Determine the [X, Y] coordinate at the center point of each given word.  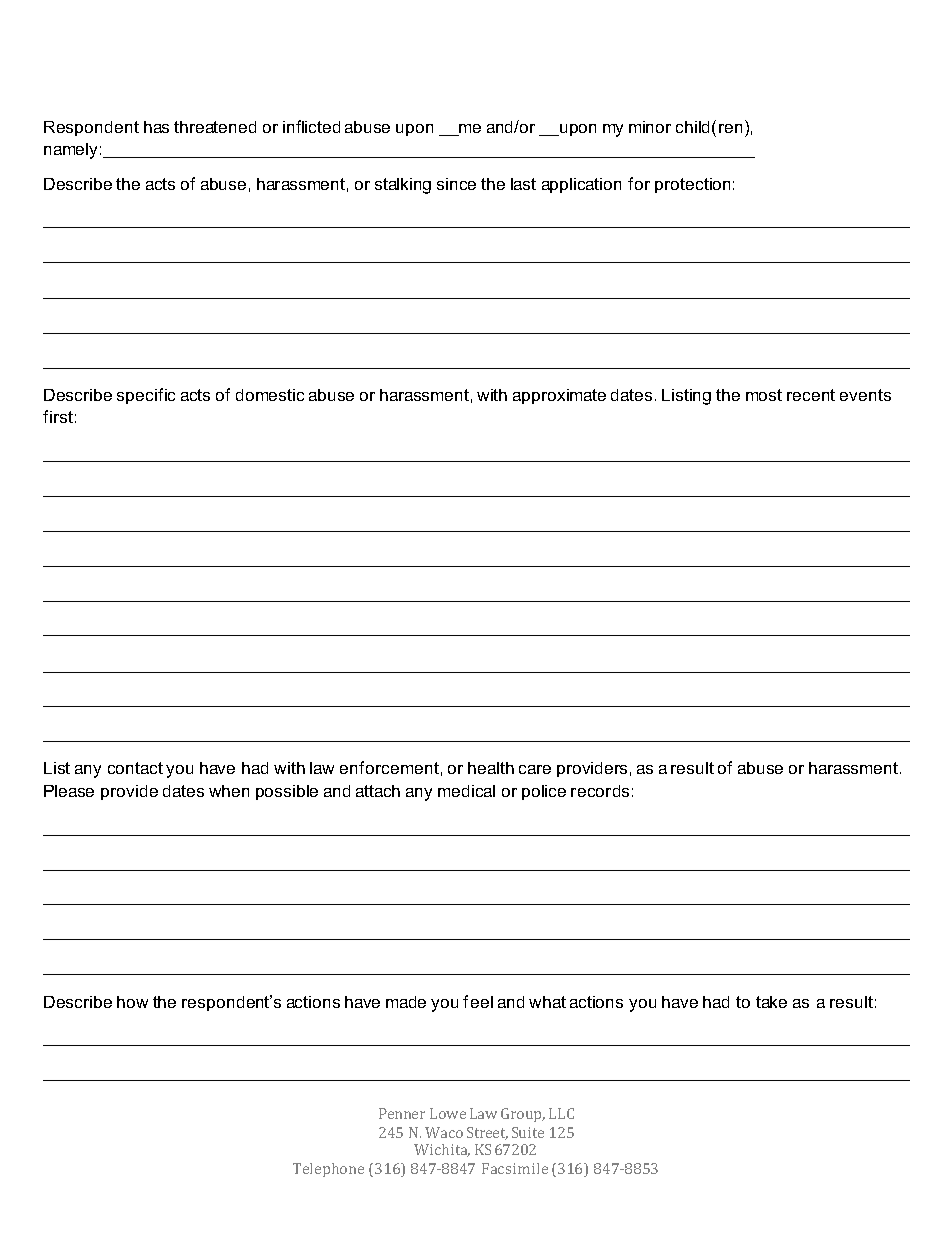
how [132, 1002]
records [600, 791]
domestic [270, 395]
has [156, 127]
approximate [559, 396]
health [491, 768]
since [456, 184]
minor [650, 127]
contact [135, 768]
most [764, 395]
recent [811, 395]
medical [466, 791]
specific [146, 396]
